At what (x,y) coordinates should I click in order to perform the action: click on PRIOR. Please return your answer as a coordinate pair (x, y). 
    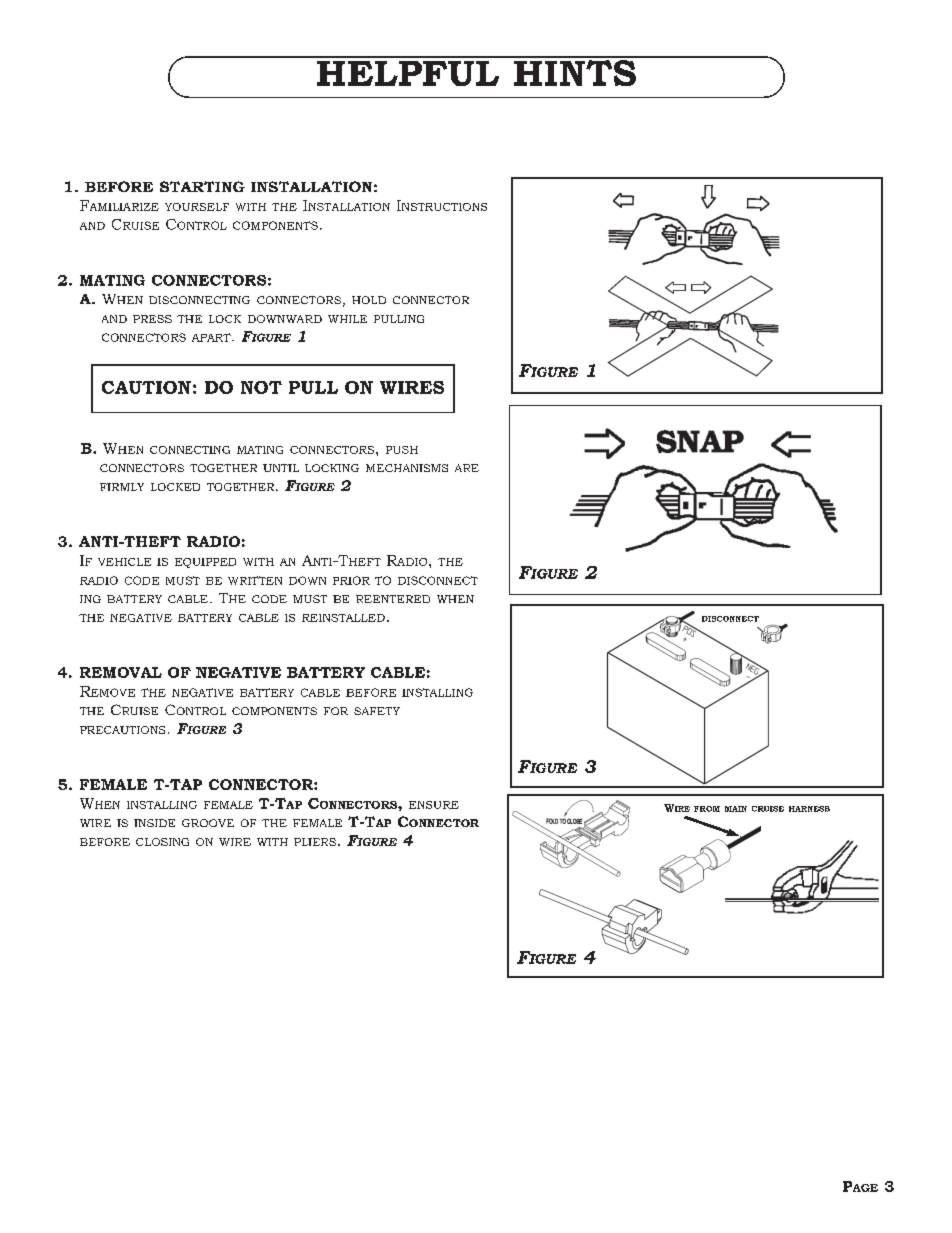
    Looking at the image, I should click on (351, 580).
